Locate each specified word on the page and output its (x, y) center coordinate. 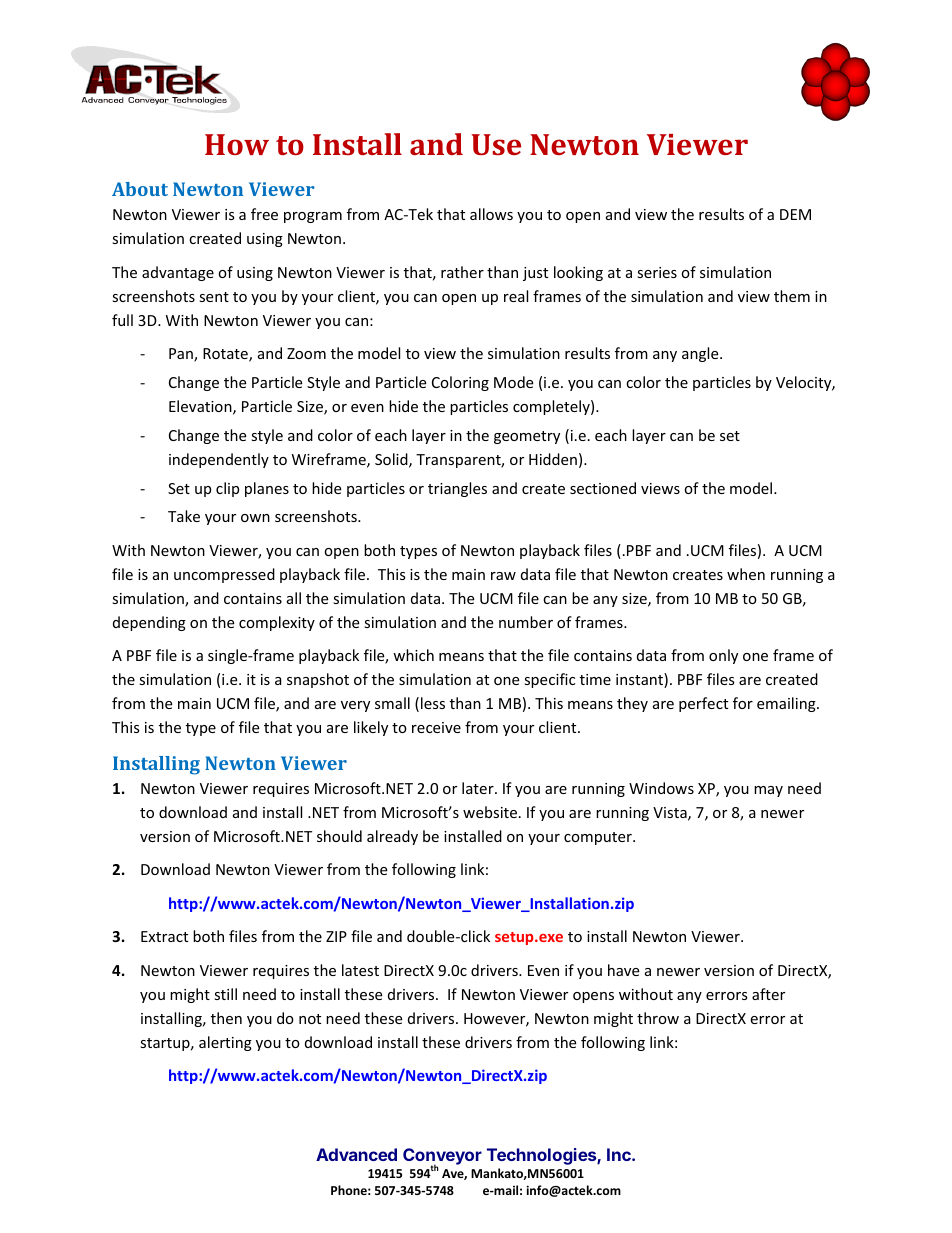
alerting (225, 1043)
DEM (795, 214)
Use (496, 144)
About (140, 189)
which (413, 655)
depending (149, 623)
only (723, 656)
